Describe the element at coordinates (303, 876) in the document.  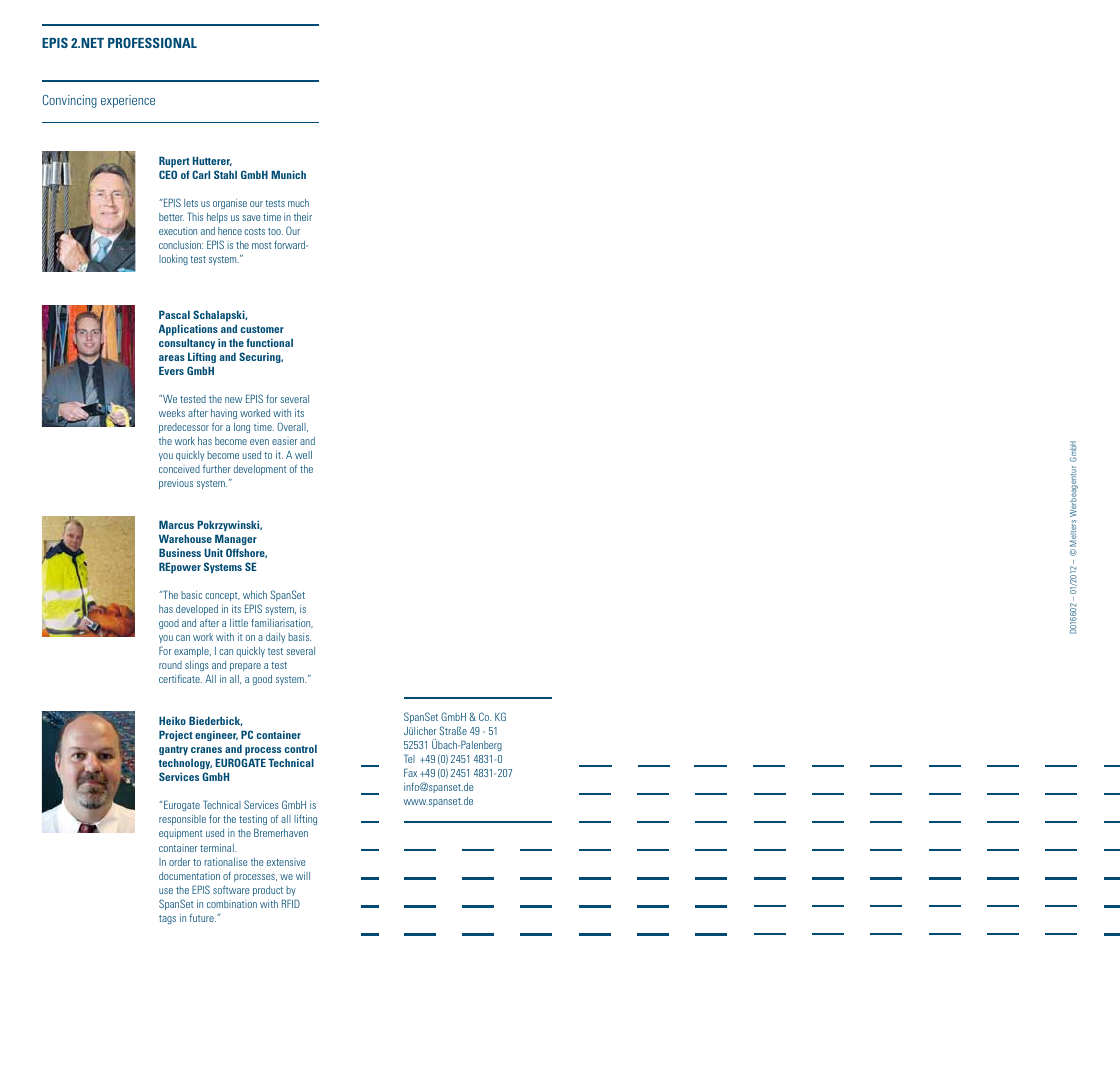
I see `will` at that location.
